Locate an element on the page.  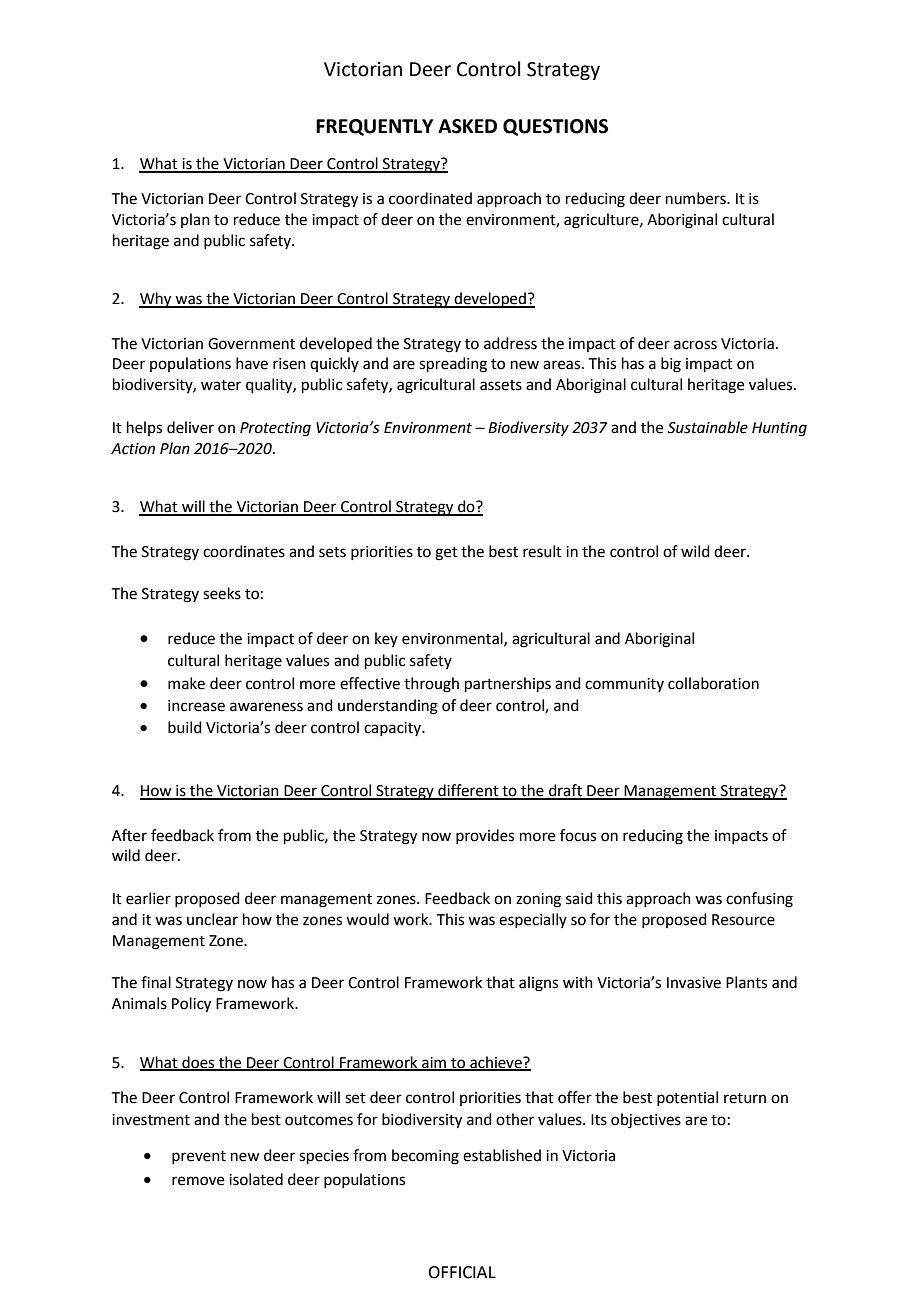
aligns is located at coordinates (538, 984).
